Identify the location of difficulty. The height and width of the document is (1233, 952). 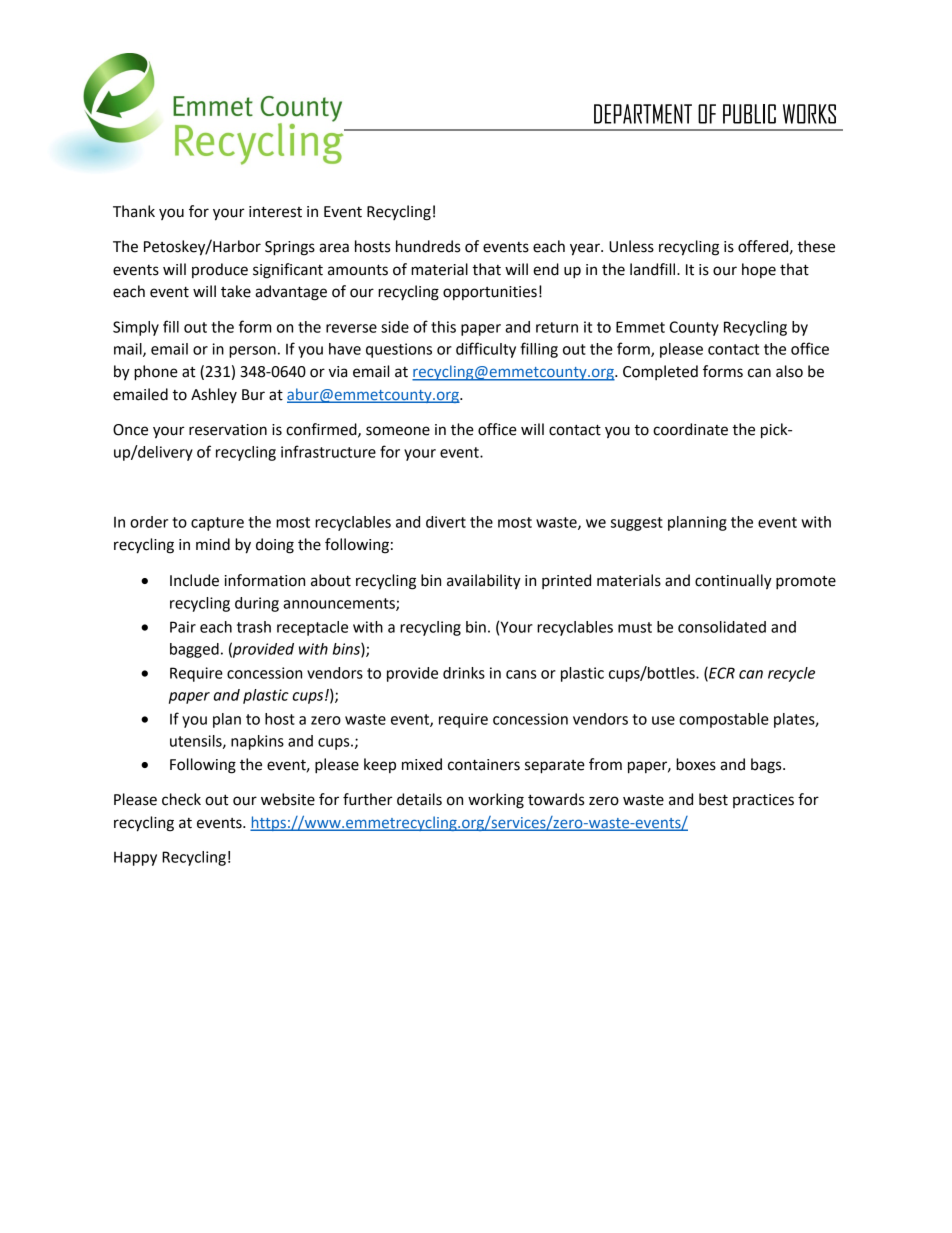
(486, 350).
